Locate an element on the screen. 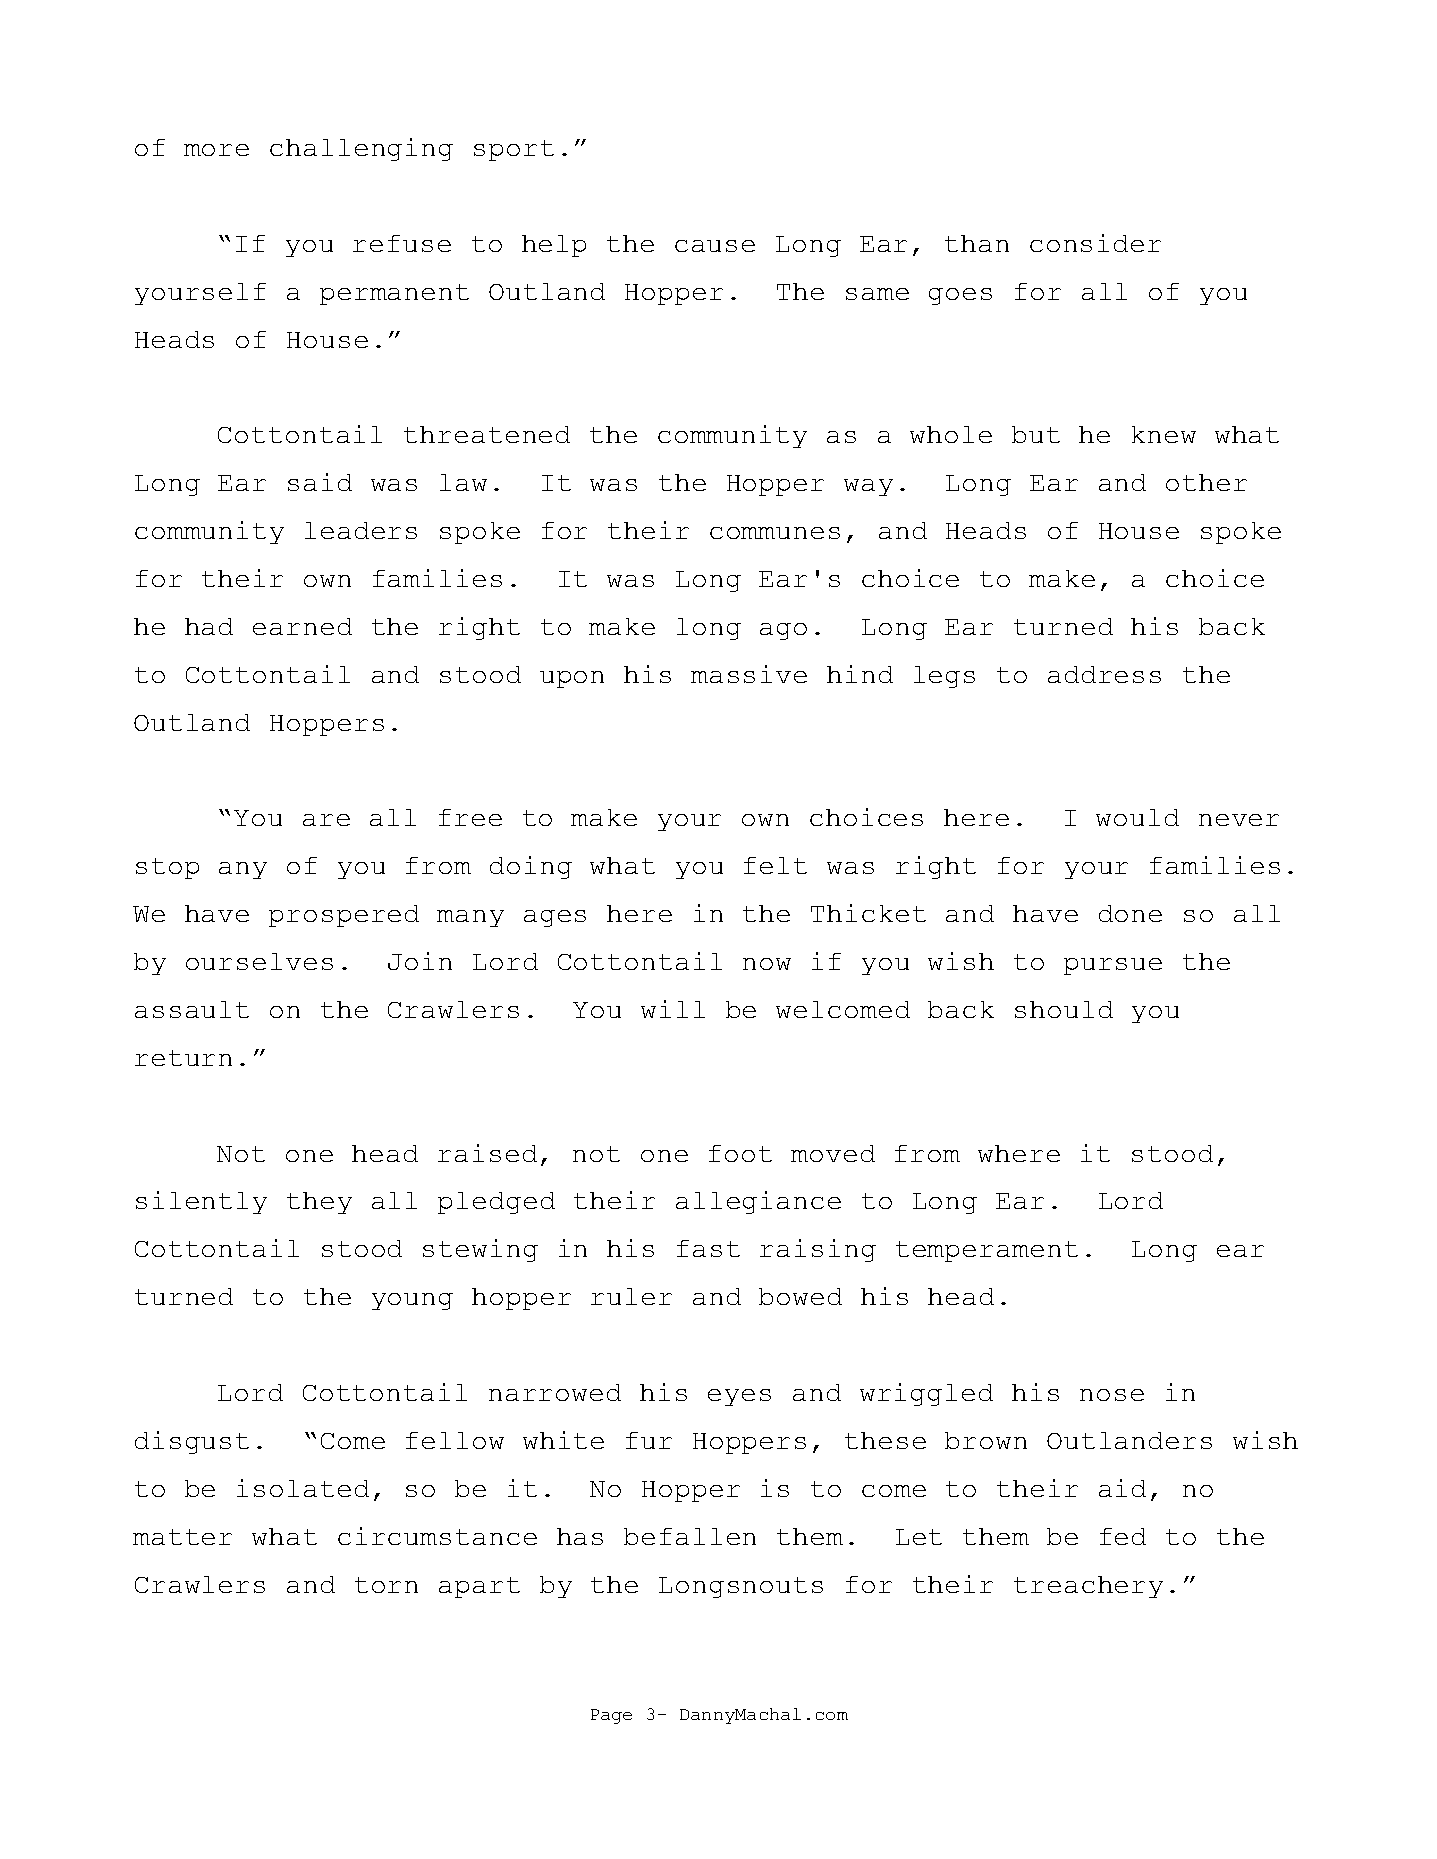  Page is located at coordinates (611, 1716).
